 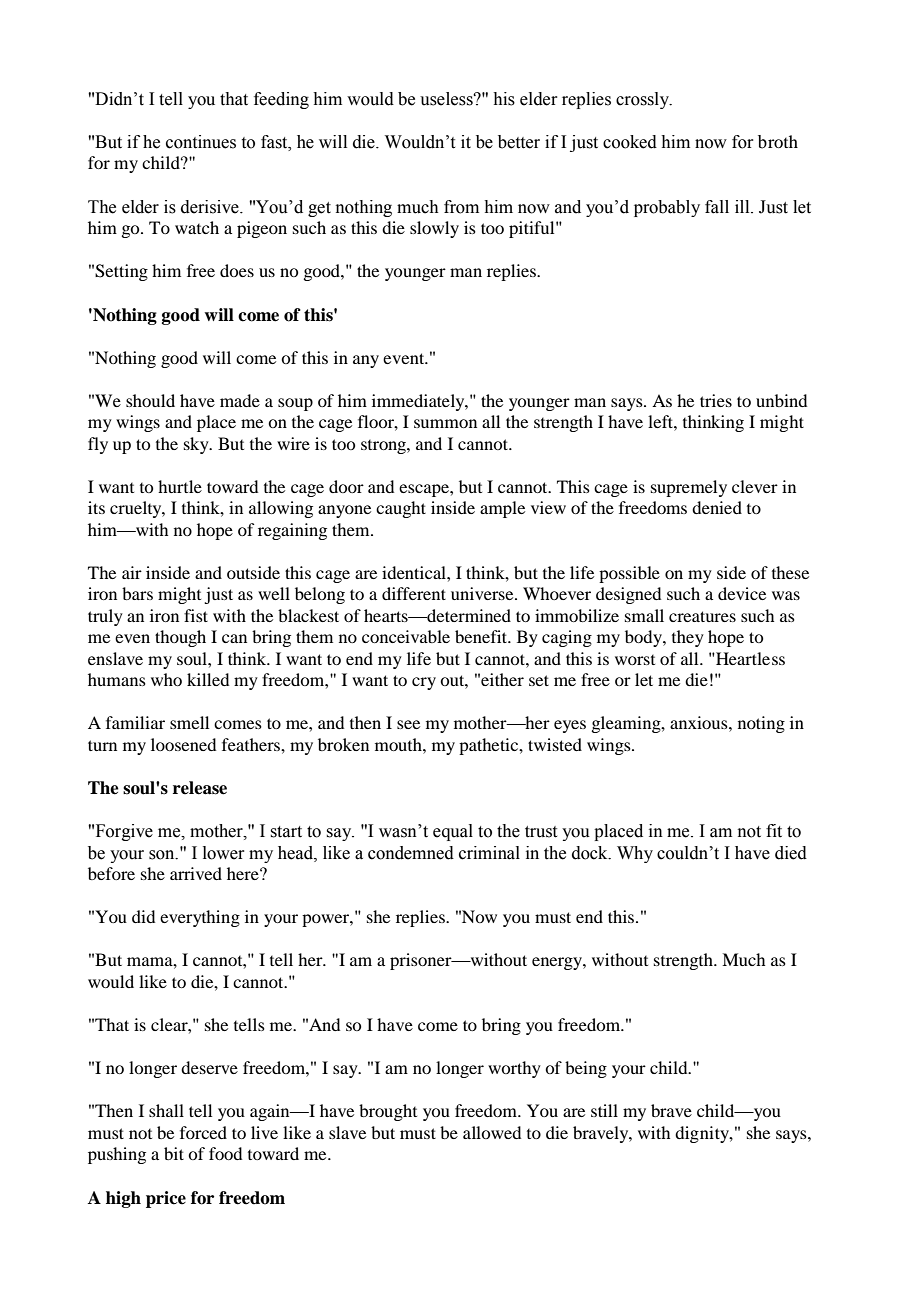 I want to click on they, so click(x=688, y=638).
